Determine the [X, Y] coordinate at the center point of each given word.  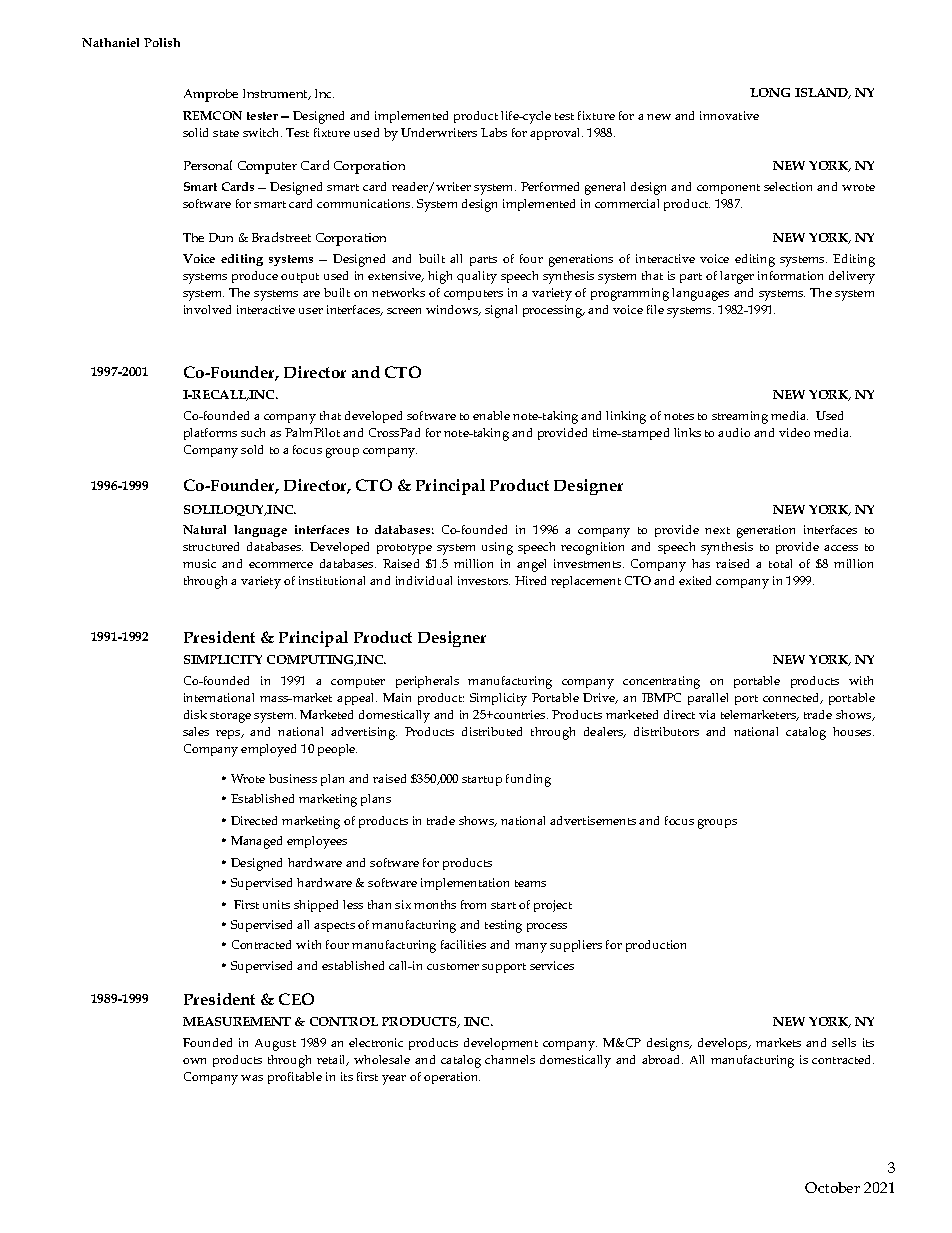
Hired [530, 580]
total [780, 563]
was [252, 1078]
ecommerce [281, 565]
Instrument [276, 94]
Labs [494, 132]
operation [452, 1078]
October [832, 1187]
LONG [770, 92]
